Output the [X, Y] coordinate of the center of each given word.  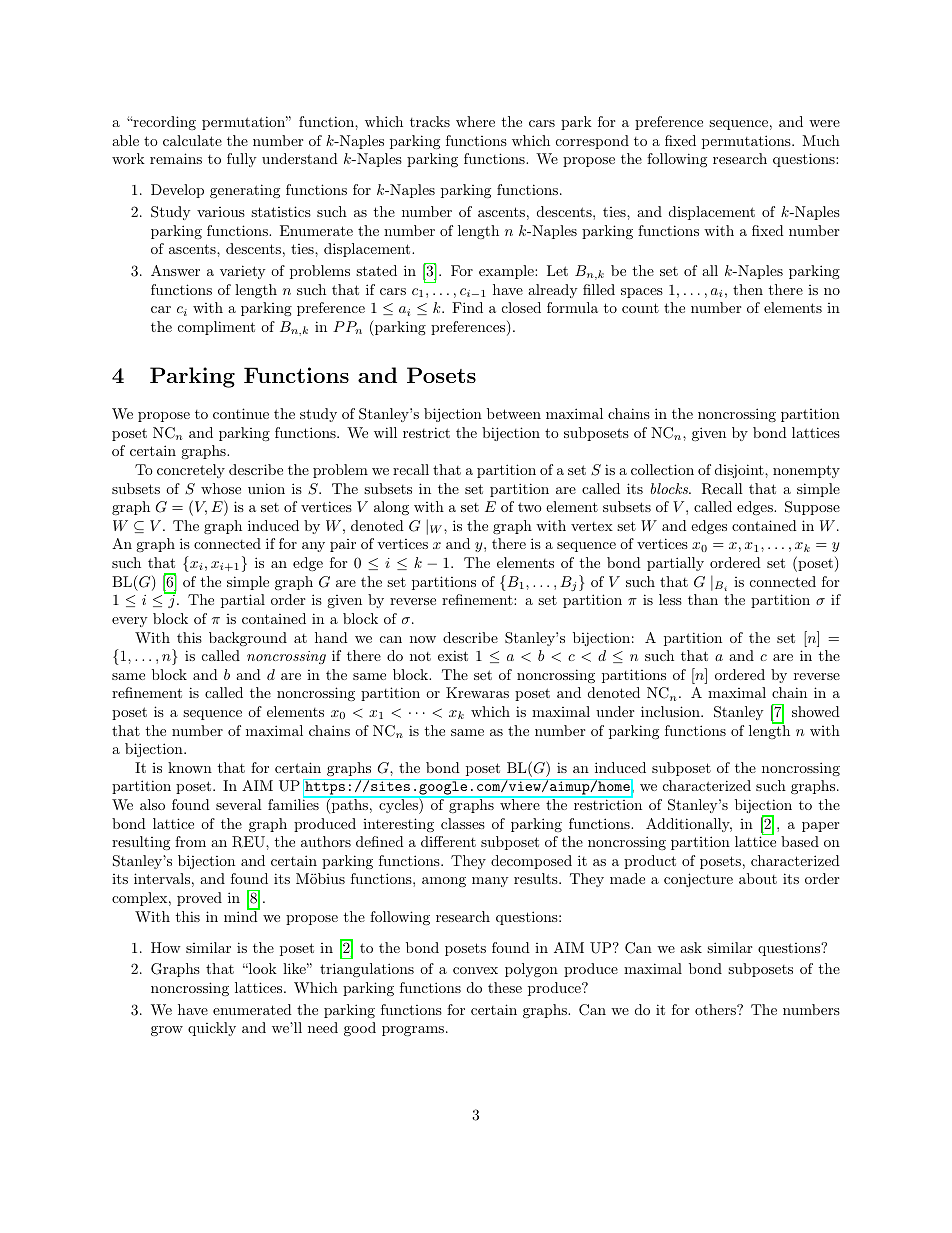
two [530, 507]
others [716, 1009]
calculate [192, 140]
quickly [212, 1029]
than [703, 599]
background [248, 639]
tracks [430, 121]
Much [821, 140]
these [505, 987]
